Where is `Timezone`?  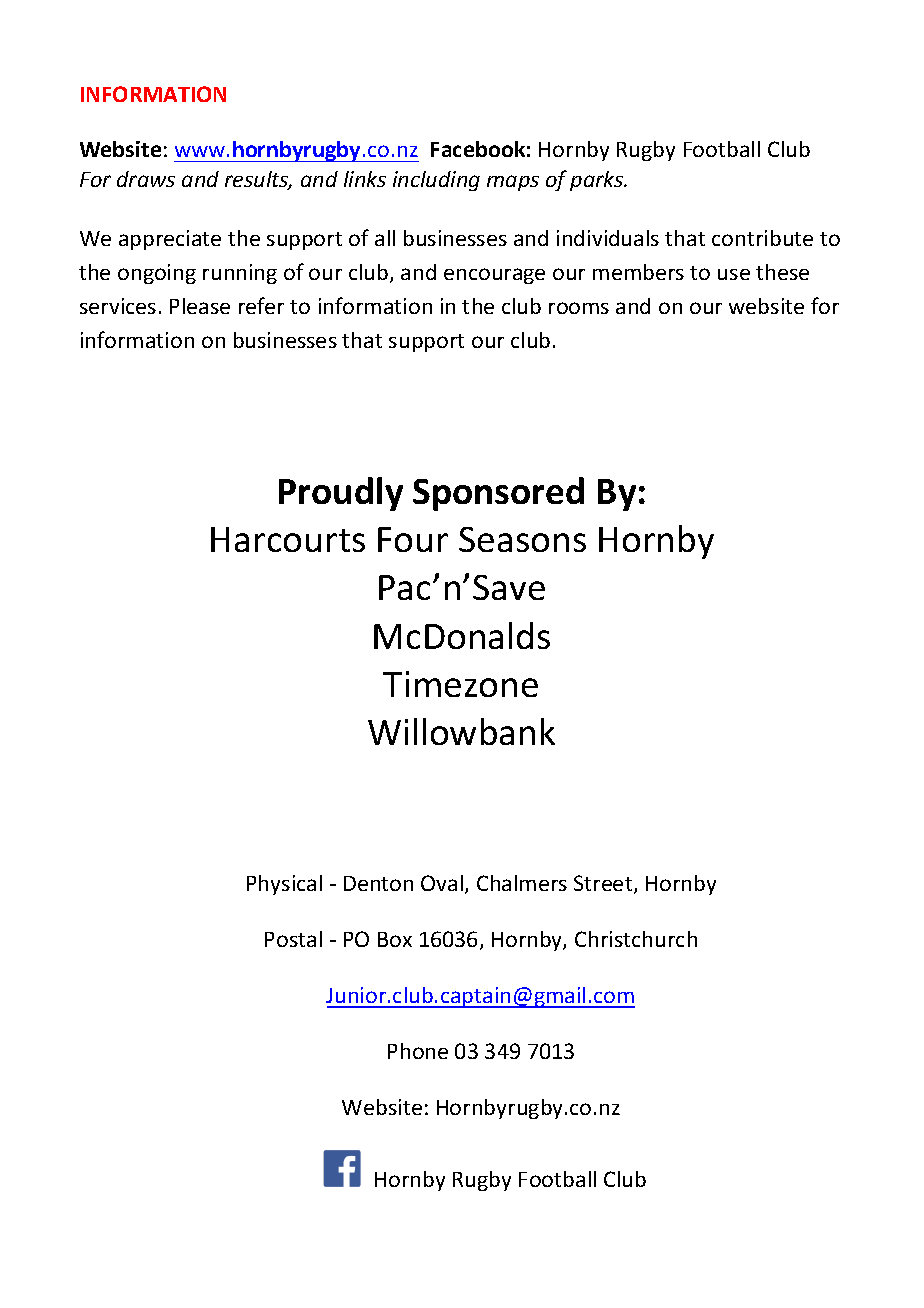 Timezone is located at coordinates (460, 684).
